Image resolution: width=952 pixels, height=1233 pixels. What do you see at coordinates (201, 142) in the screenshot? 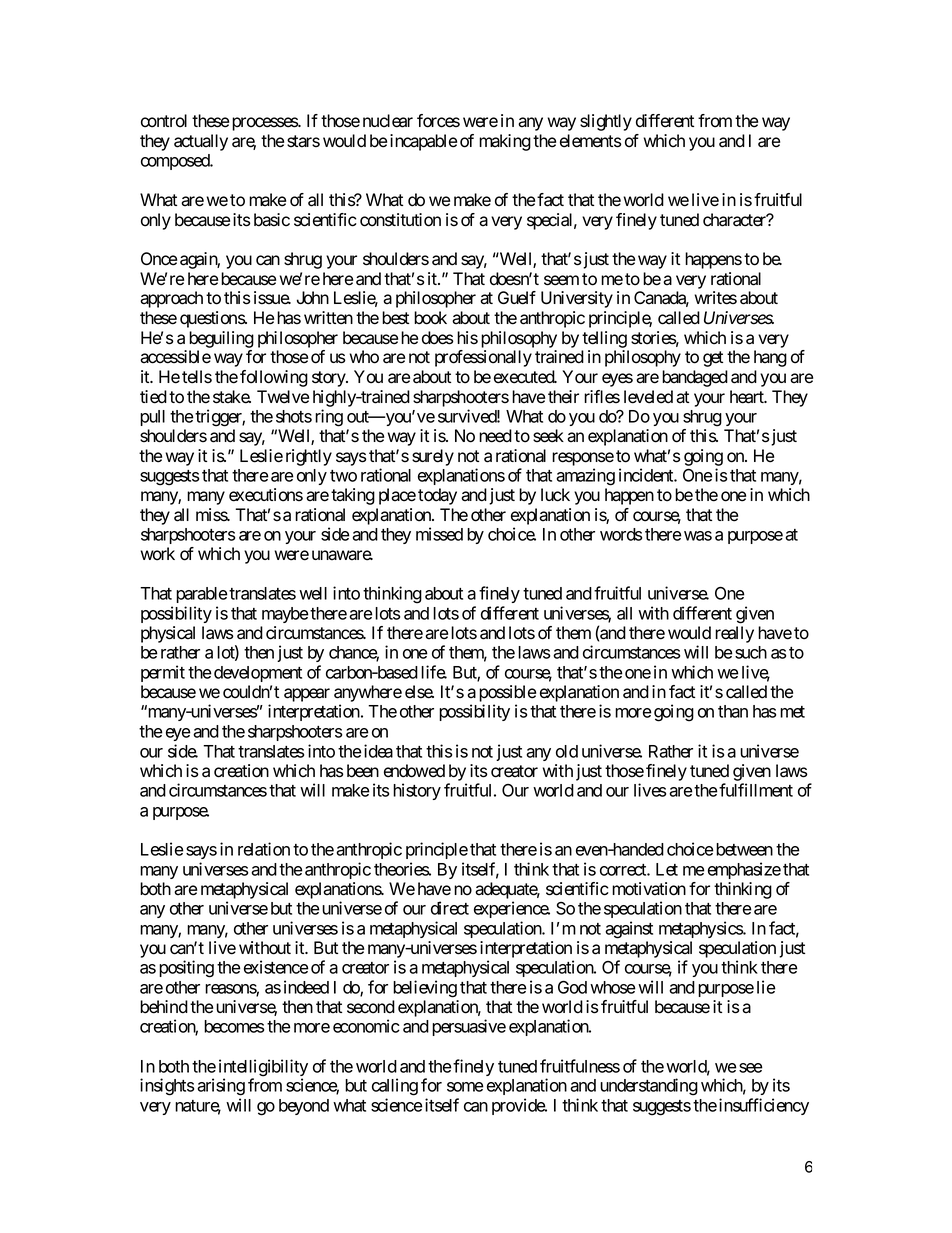
I see `actually` at bounding box center [201, 142].
